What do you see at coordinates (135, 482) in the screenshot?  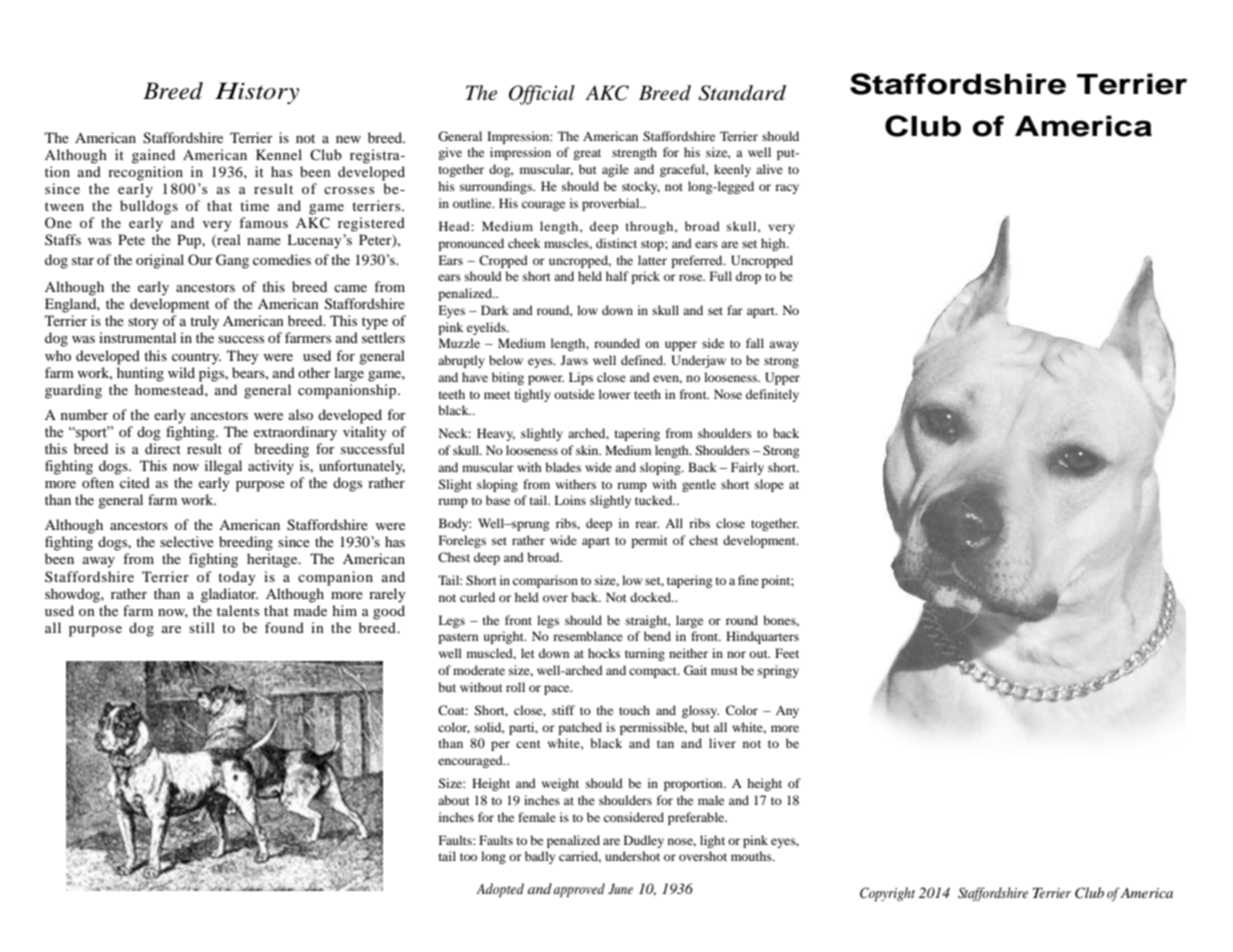 I see `cited` at bounding box center [135, 482].
